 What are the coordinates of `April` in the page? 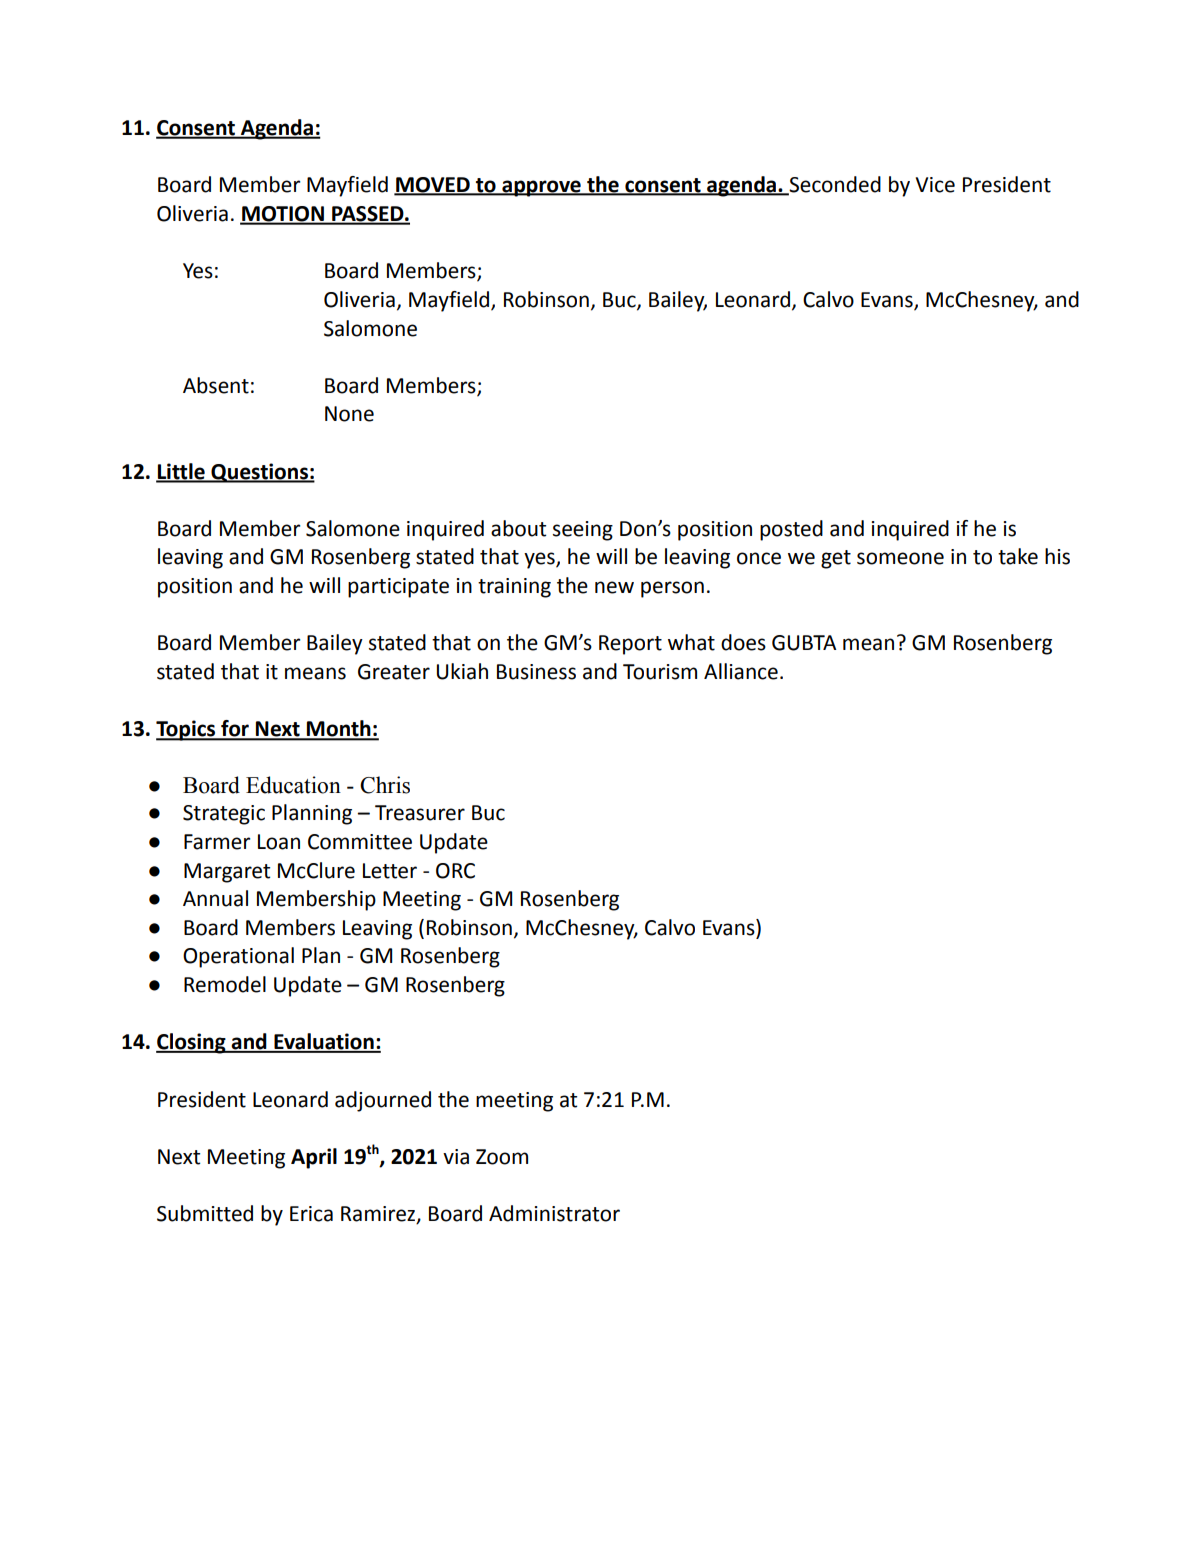 It's located at (314, 1158).
